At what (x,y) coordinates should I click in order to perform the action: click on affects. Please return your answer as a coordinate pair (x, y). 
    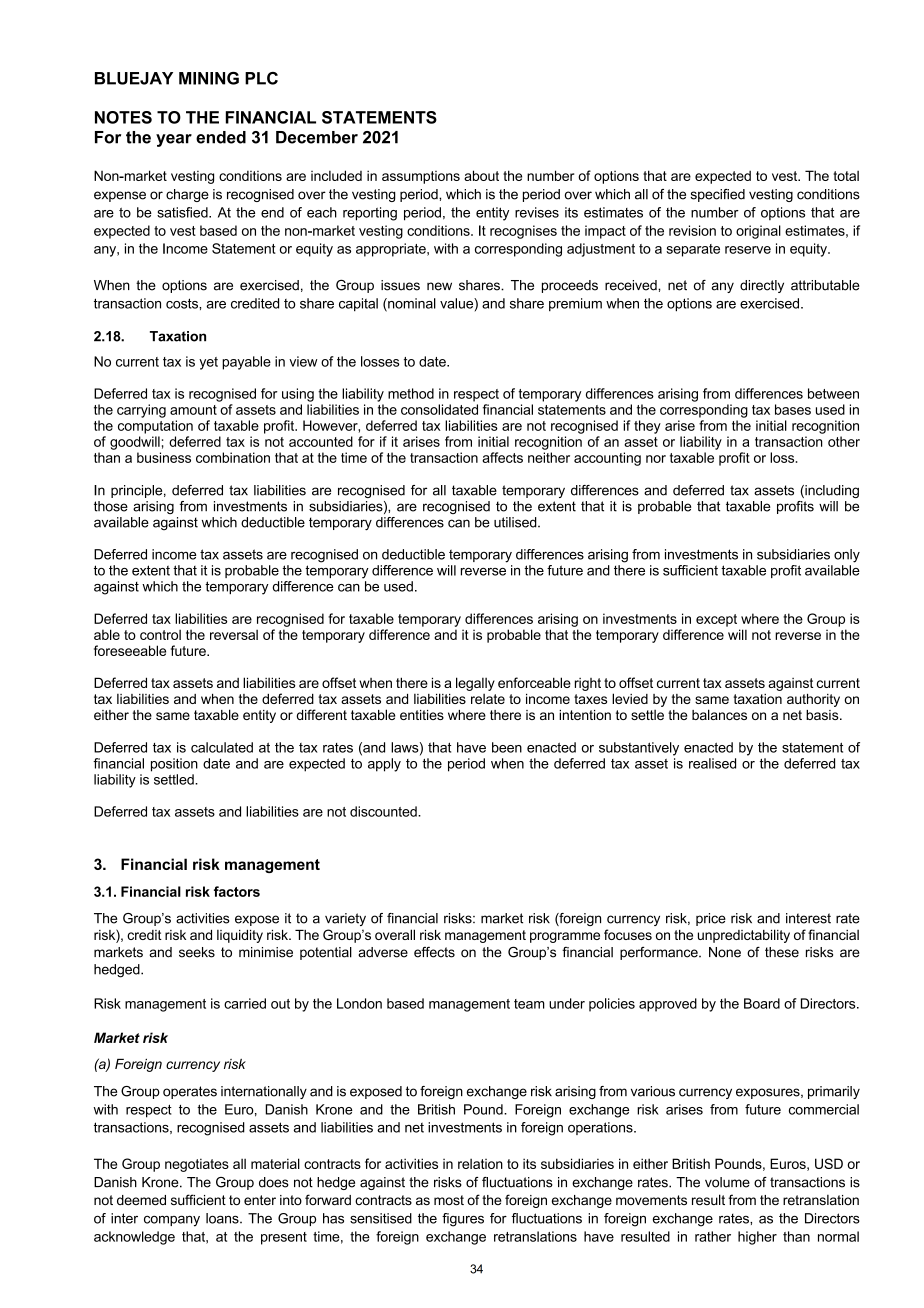
    Looking at the image, I should click on (502, 457).
